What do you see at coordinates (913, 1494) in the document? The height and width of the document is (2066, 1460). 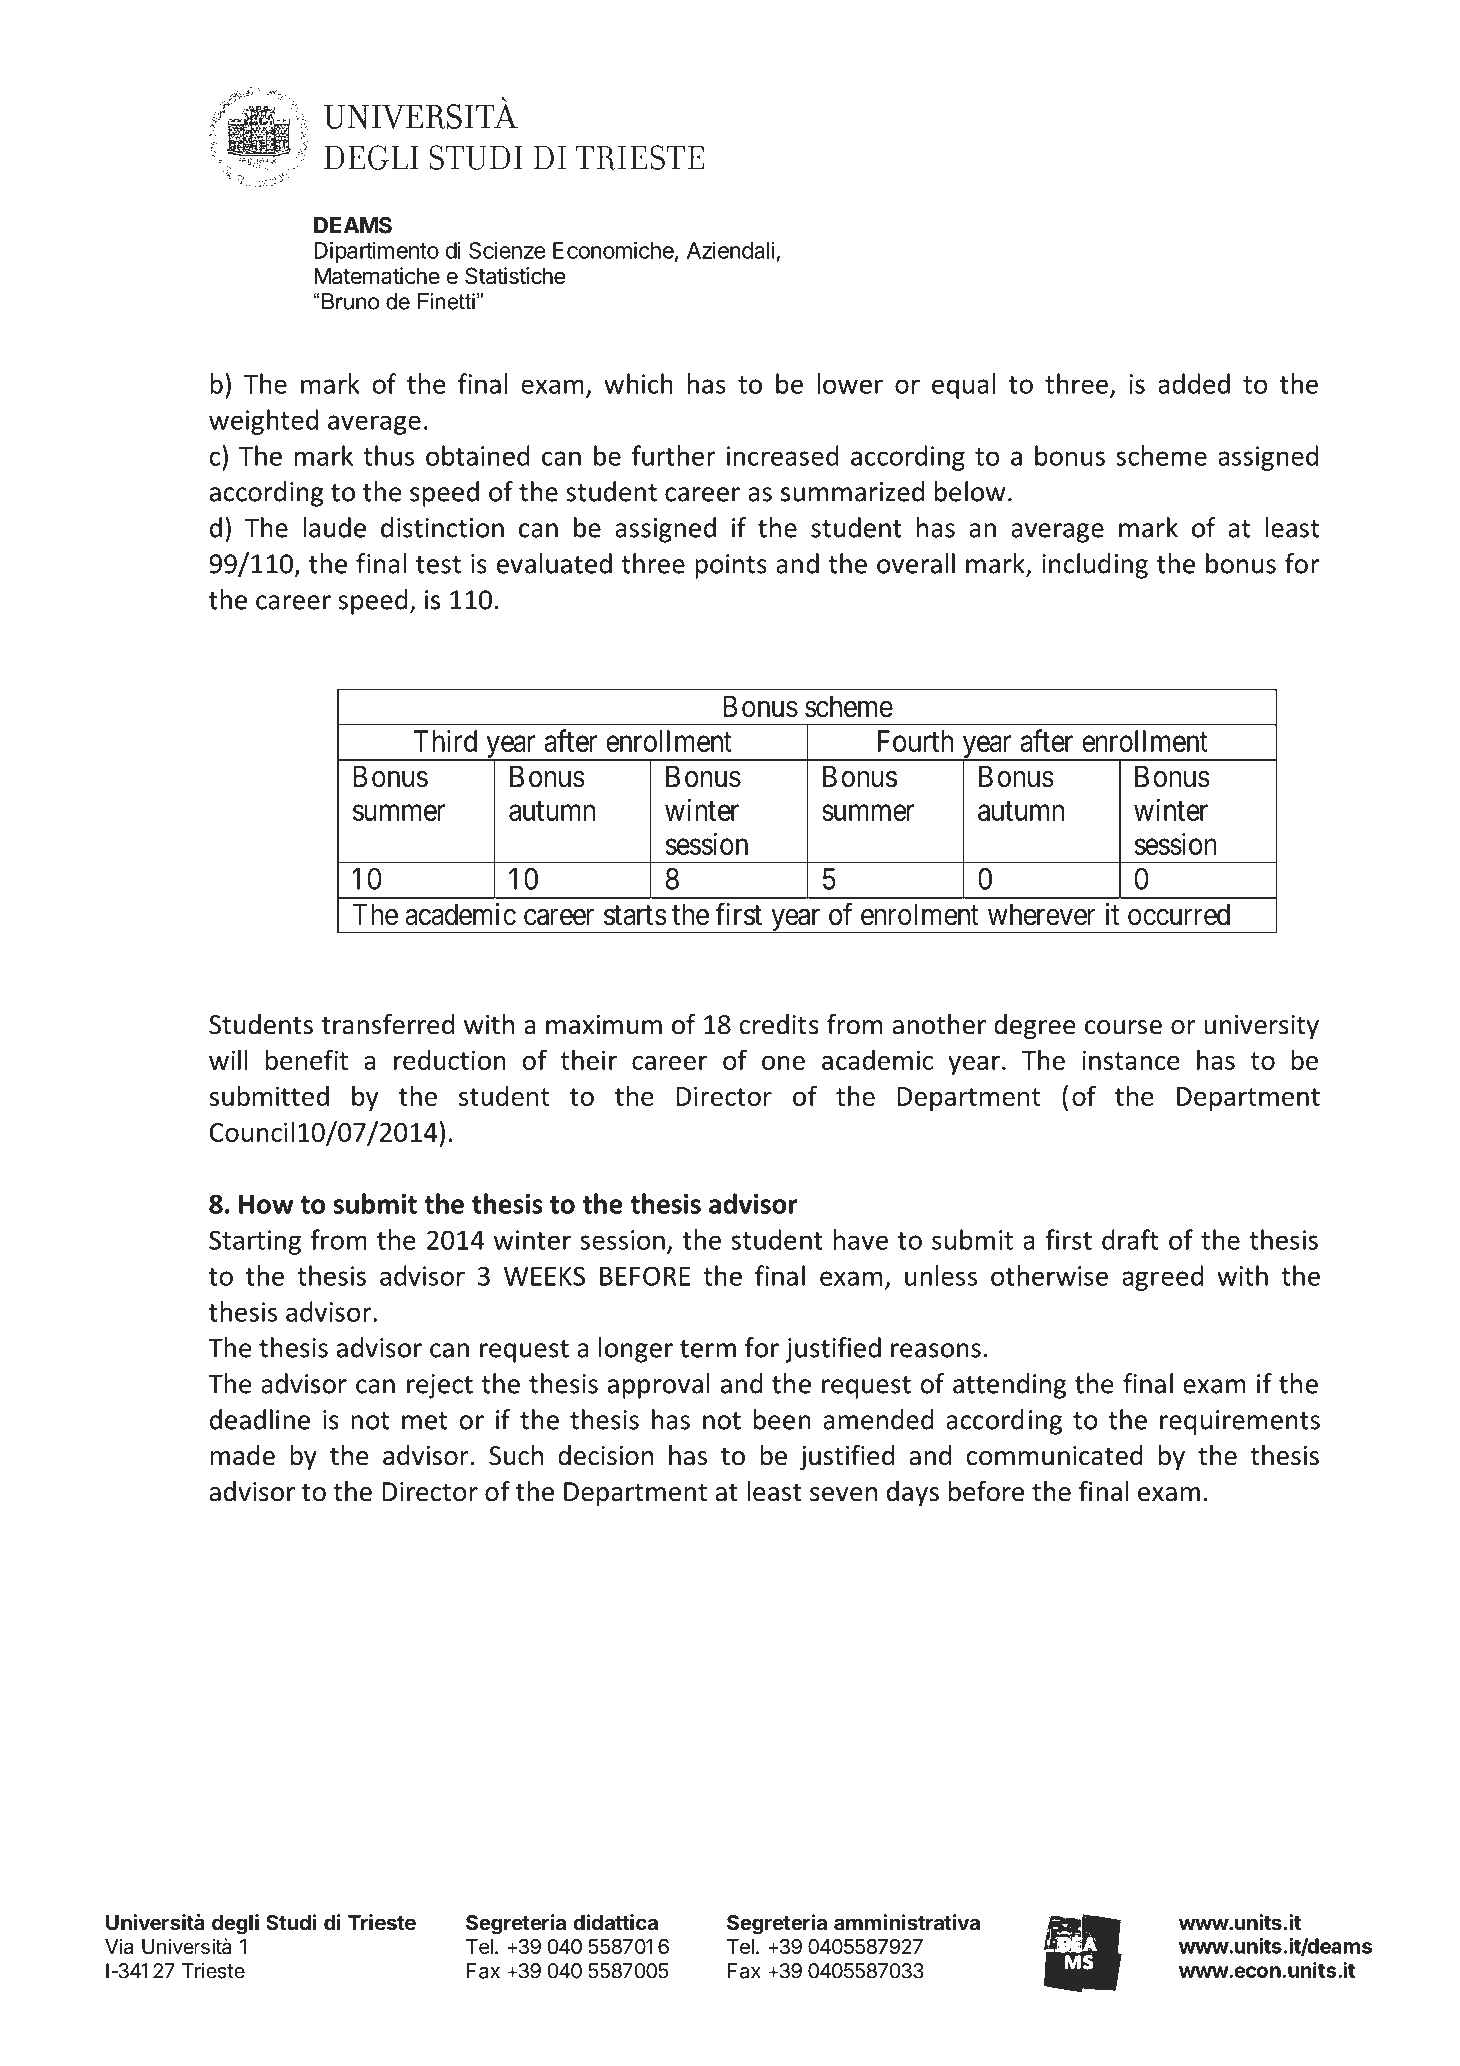 I see `days` at bounding box center [913, 1494].
